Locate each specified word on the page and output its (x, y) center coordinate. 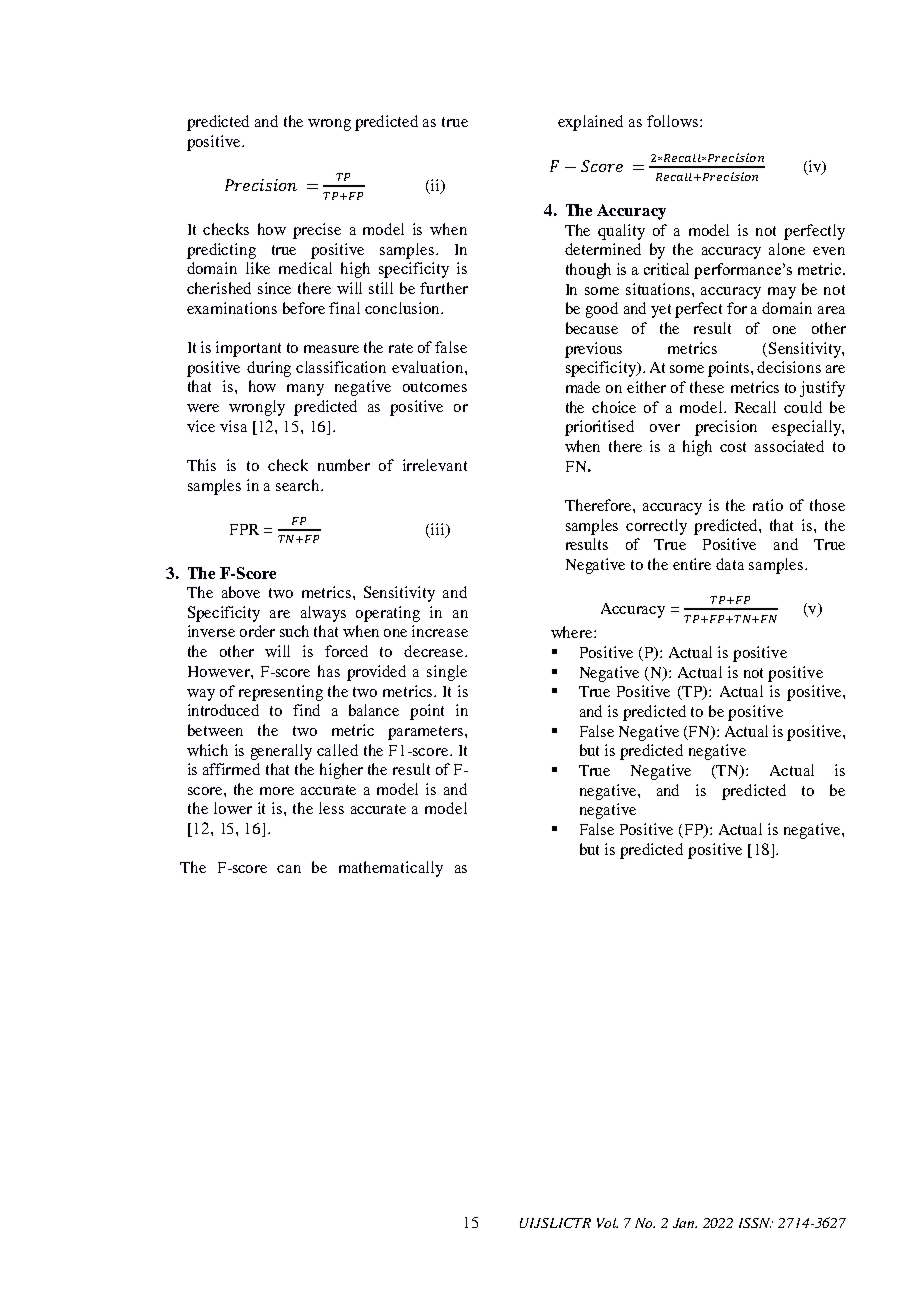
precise (317, 231)
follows (674, 121)
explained (590, 123)
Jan (685, 1223)
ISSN (756, 1223)
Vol (607, 1223)
